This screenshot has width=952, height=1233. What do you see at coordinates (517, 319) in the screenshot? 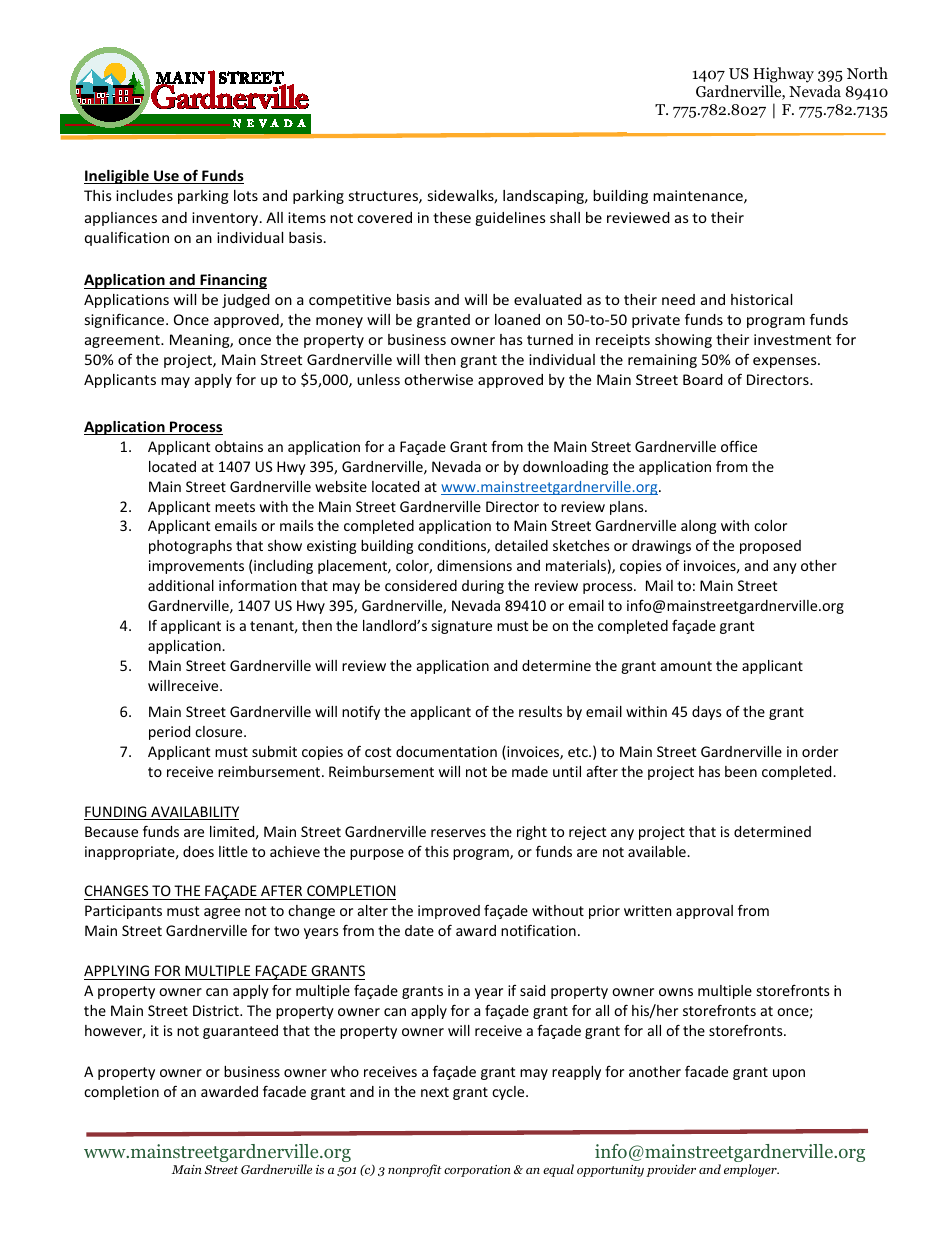
I see `loaned` at bounding box center [517, 319].
